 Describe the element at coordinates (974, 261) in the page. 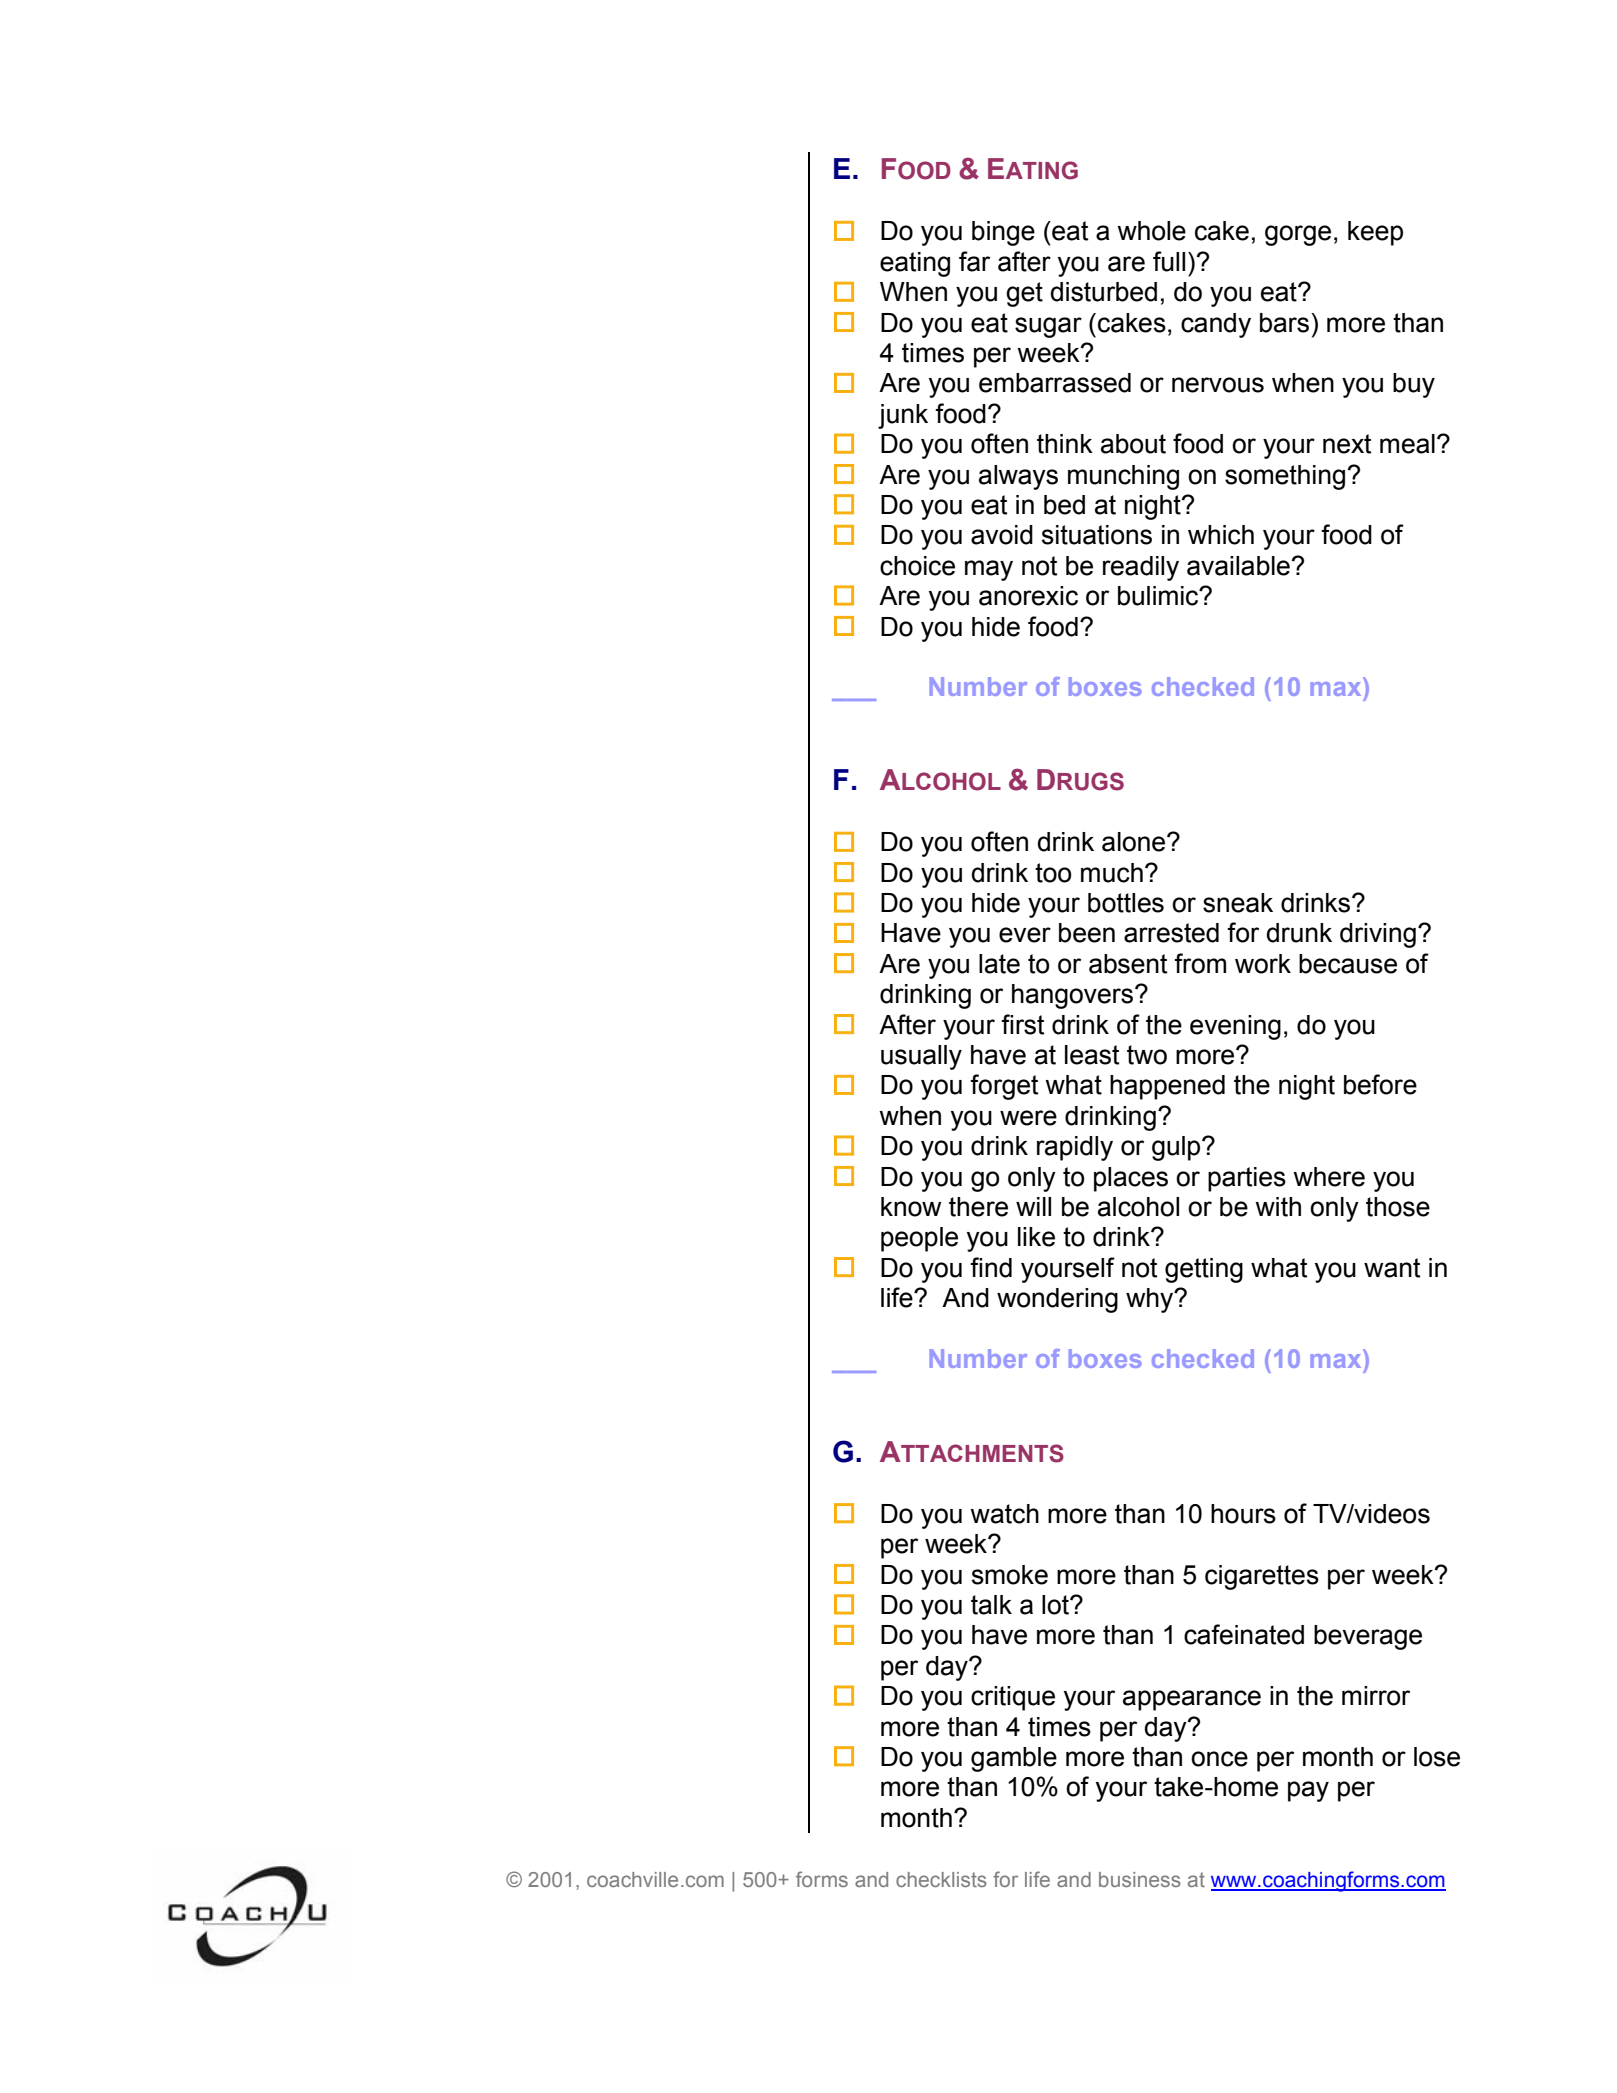

I see `far` at that location.
